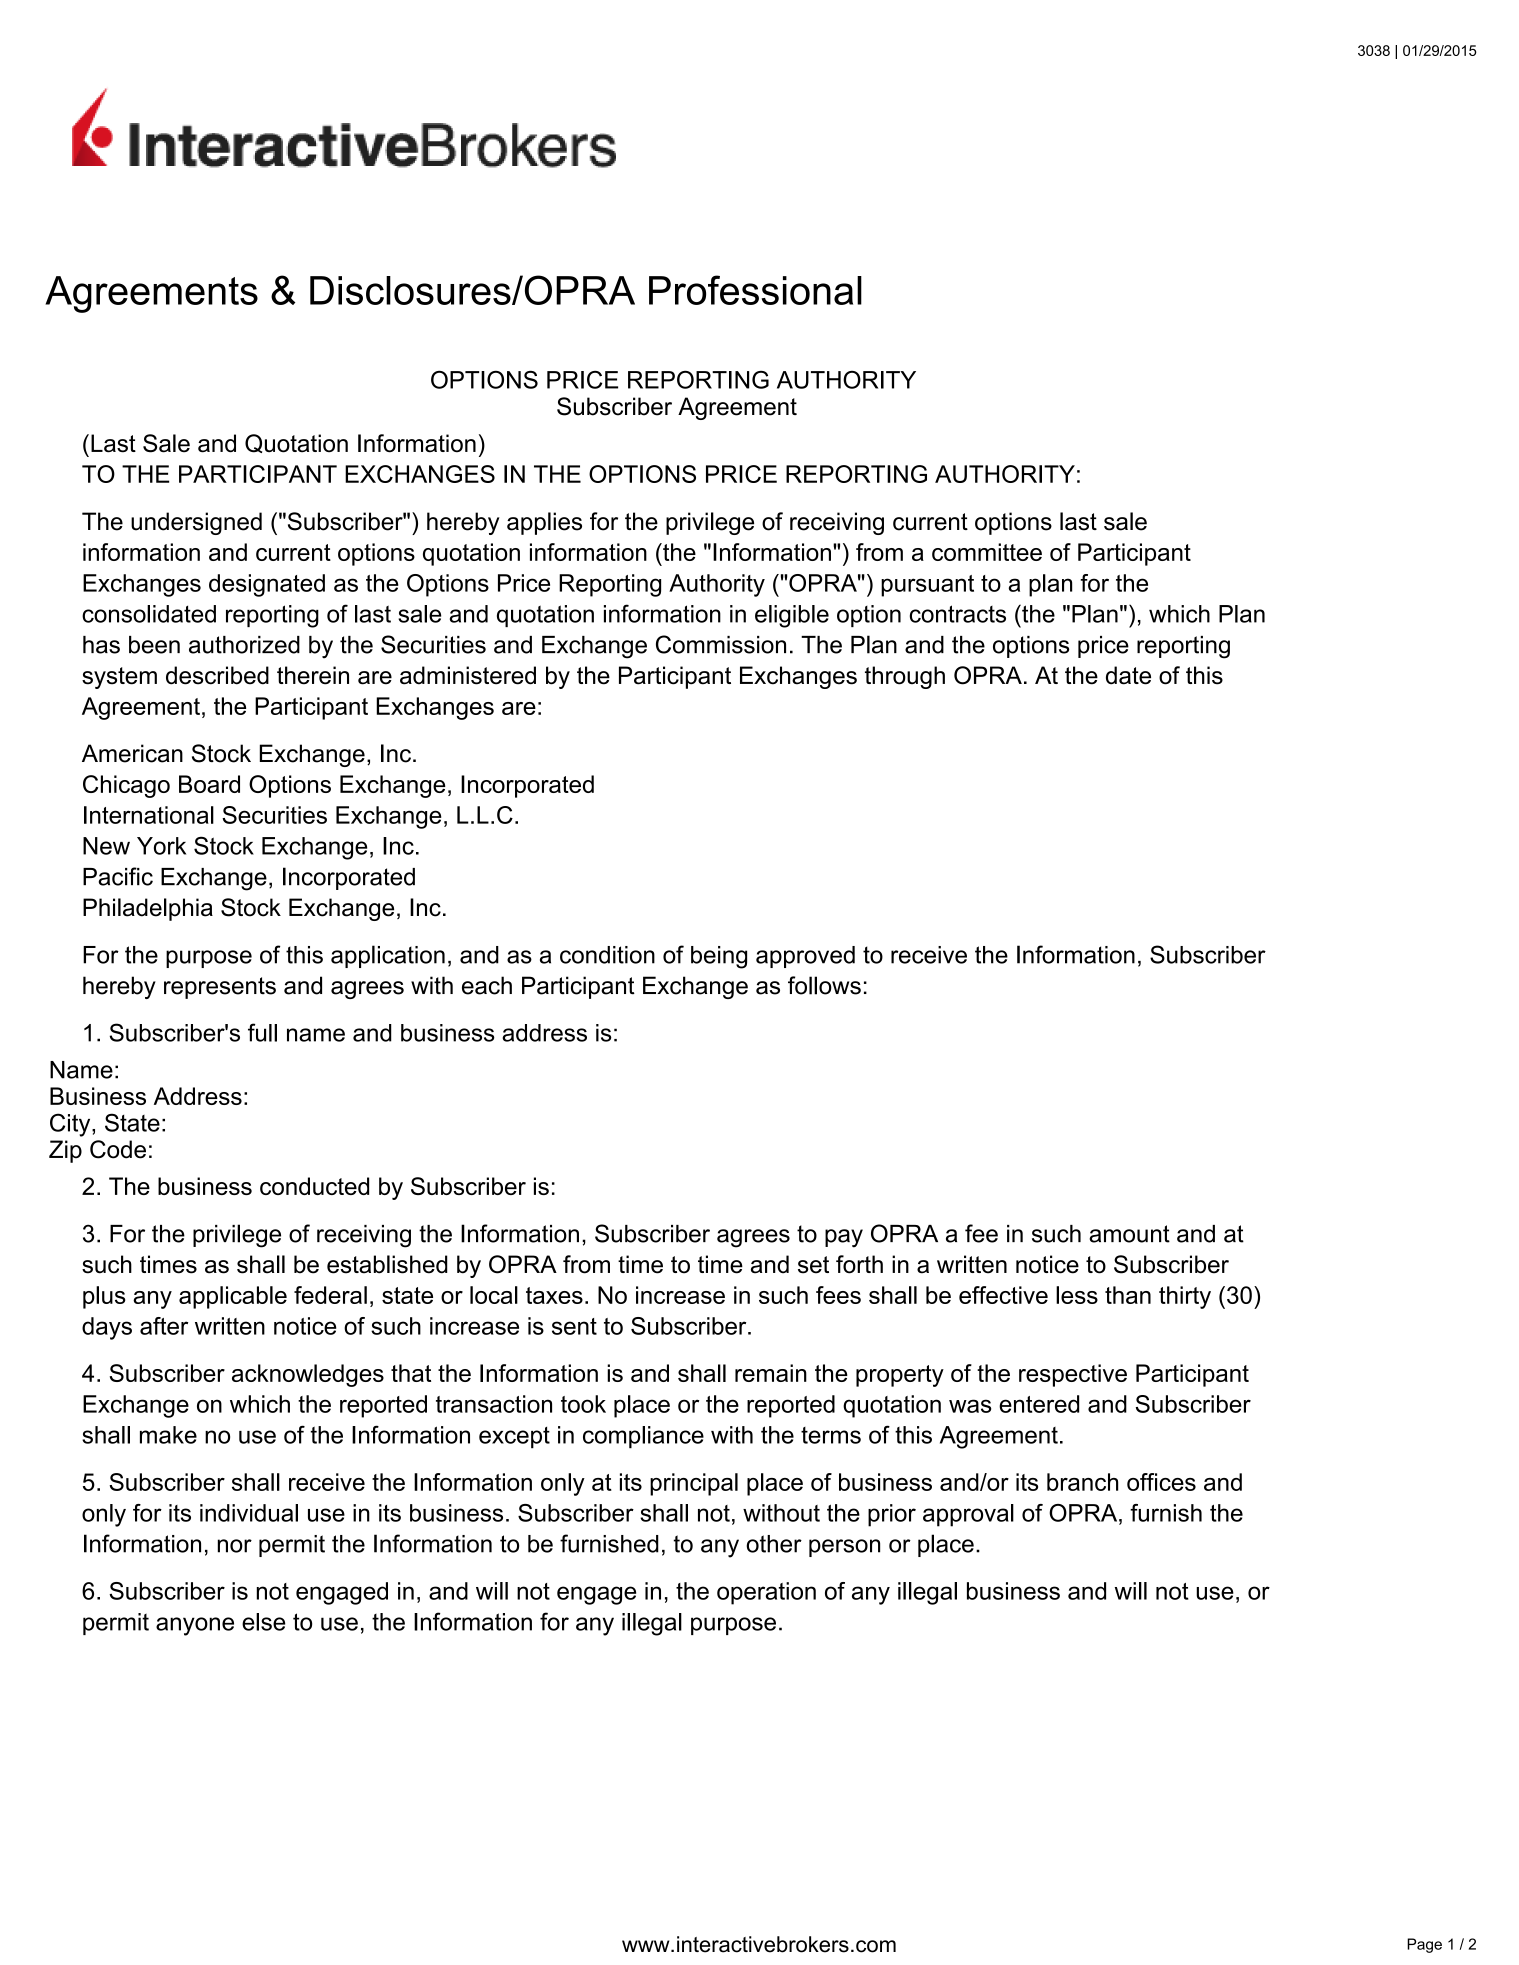 This page has height=1965, width=1519. I want to click on through, so click(905, 677).
